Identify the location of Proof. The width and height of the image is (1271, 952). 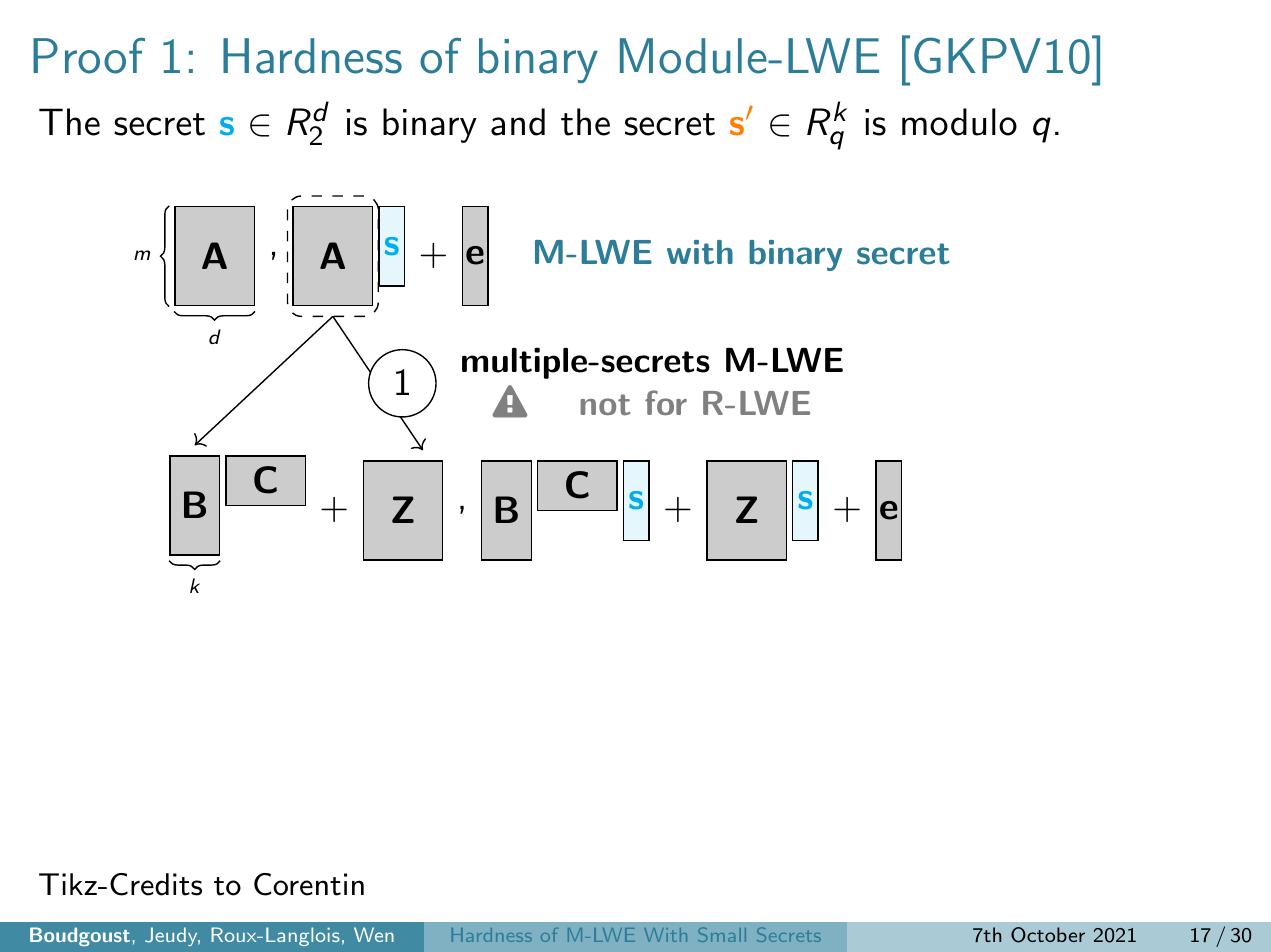
(89, 56).
